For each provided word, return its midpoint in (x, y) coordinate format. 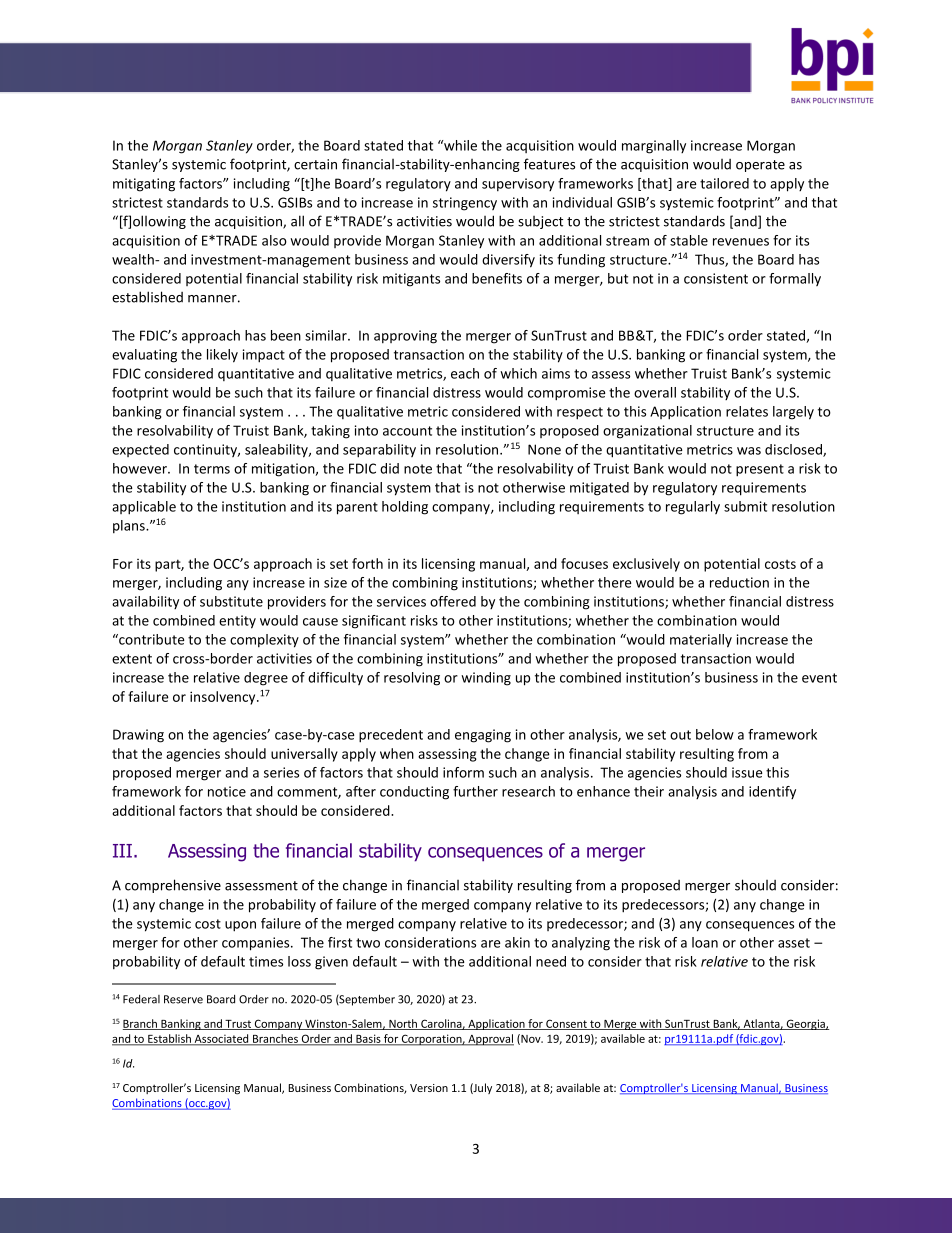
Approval (490, 1040)
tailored (724, 183)
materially (701, 641)
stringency (465, 204)
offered (453, 601)
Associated (222, 1040)
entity (237, 622)
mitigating (144, 185)
